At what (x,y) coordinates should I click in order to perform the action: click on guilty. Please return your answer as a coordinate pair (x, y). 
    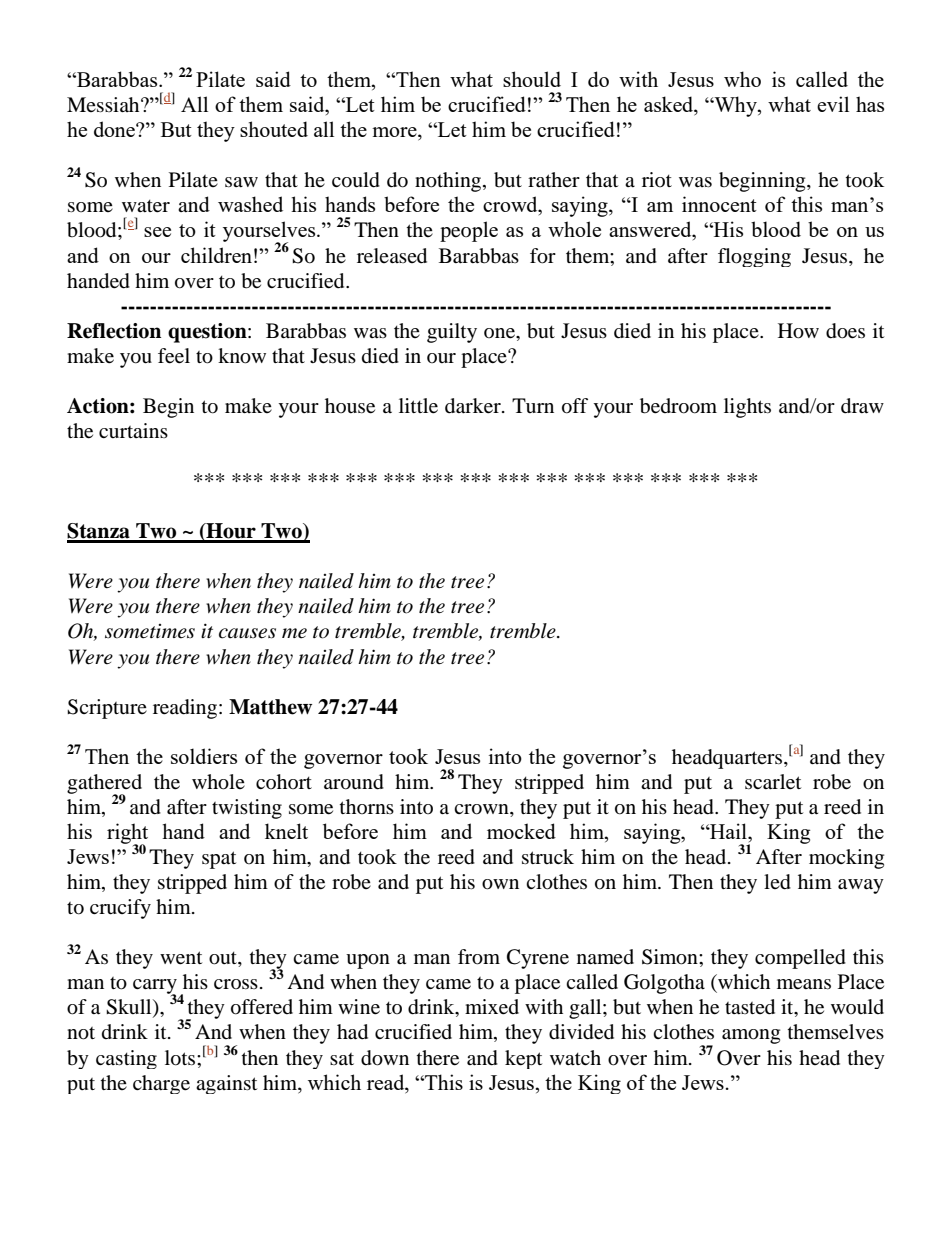
    Looking at the image, I should click on (452, 333).
